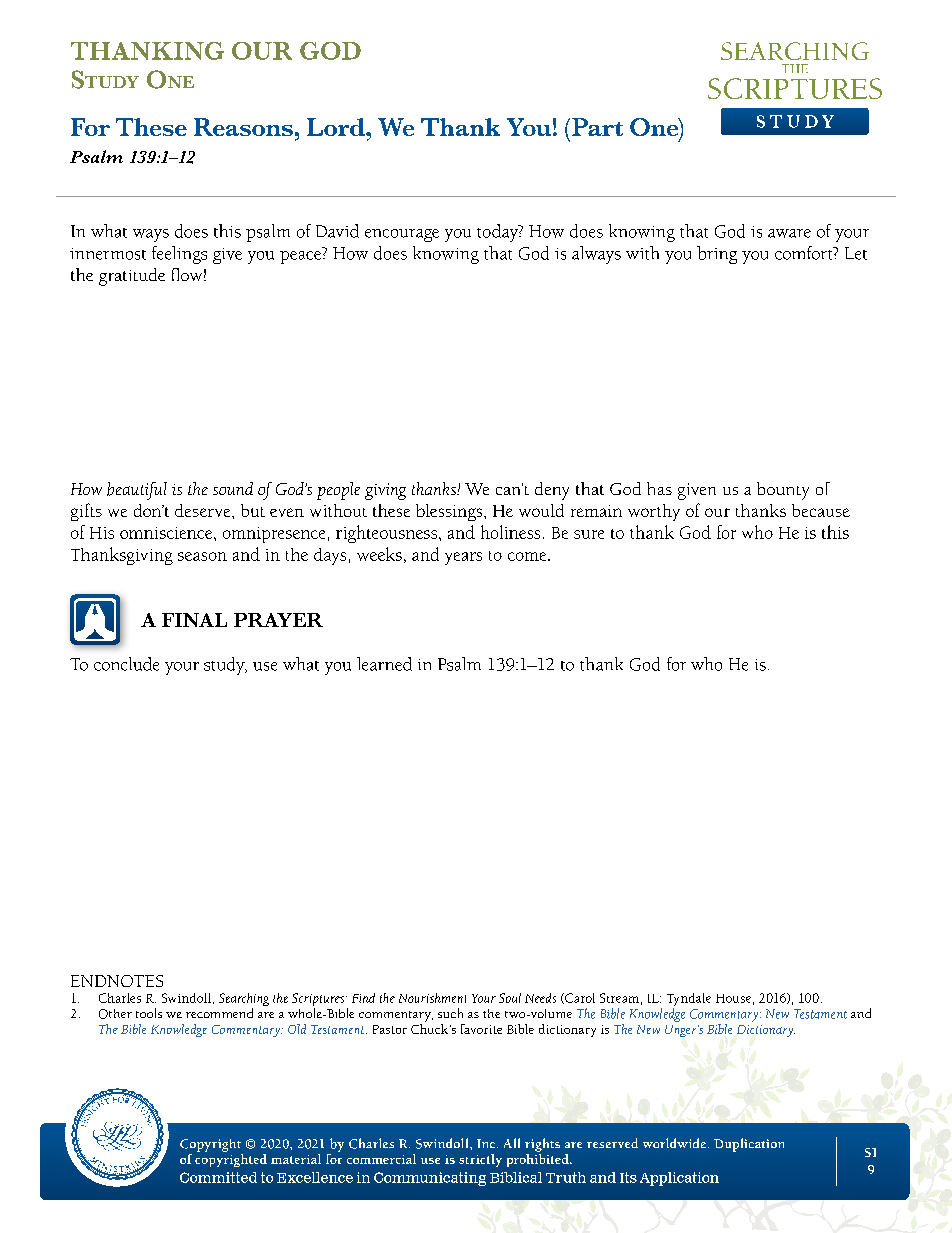  Describe the element at coordinates (218, 1177) in the document. I see `Committed` at that location.
